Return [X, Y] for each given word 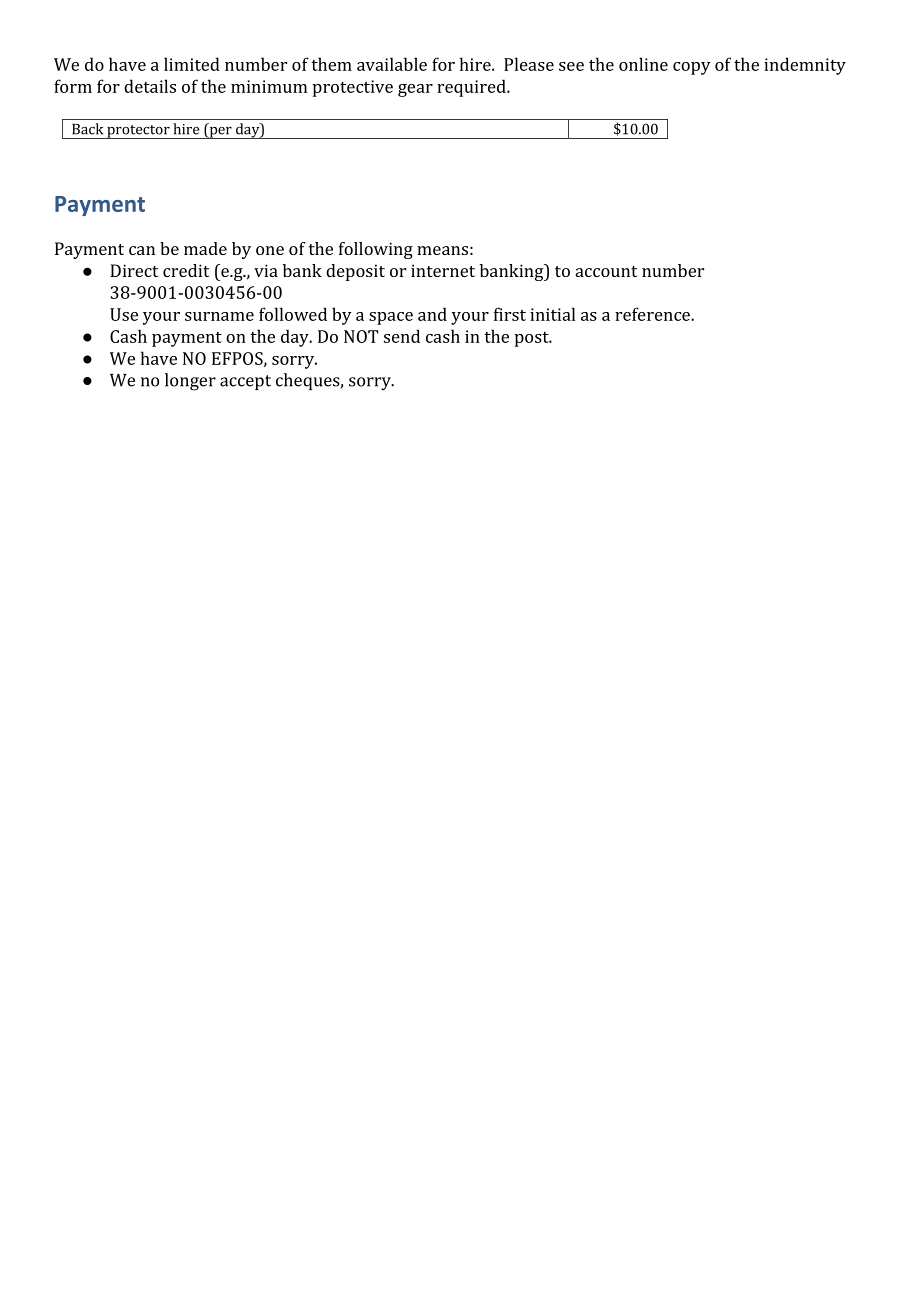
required [472, 88]
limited [192, 64]
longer [190, 382]
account [606, 271]
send [402, 336]
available [392, 64]
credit [186, 270]
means [442, 250]
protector [138, 132]
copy [692, 68]
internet [443, 270]
